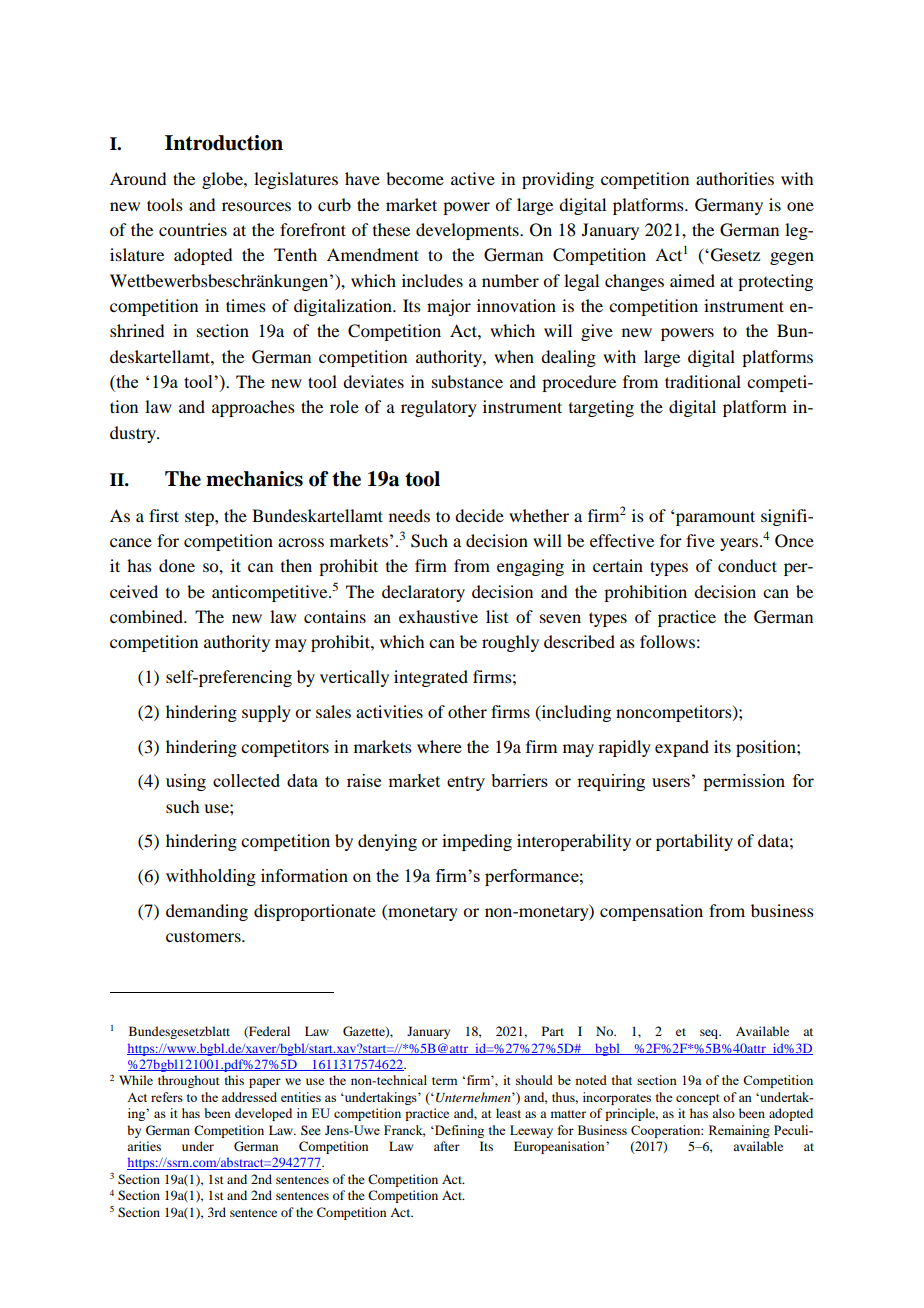  Describe the element at coordinates (186, 782) in the page. I see `using` at that location.
